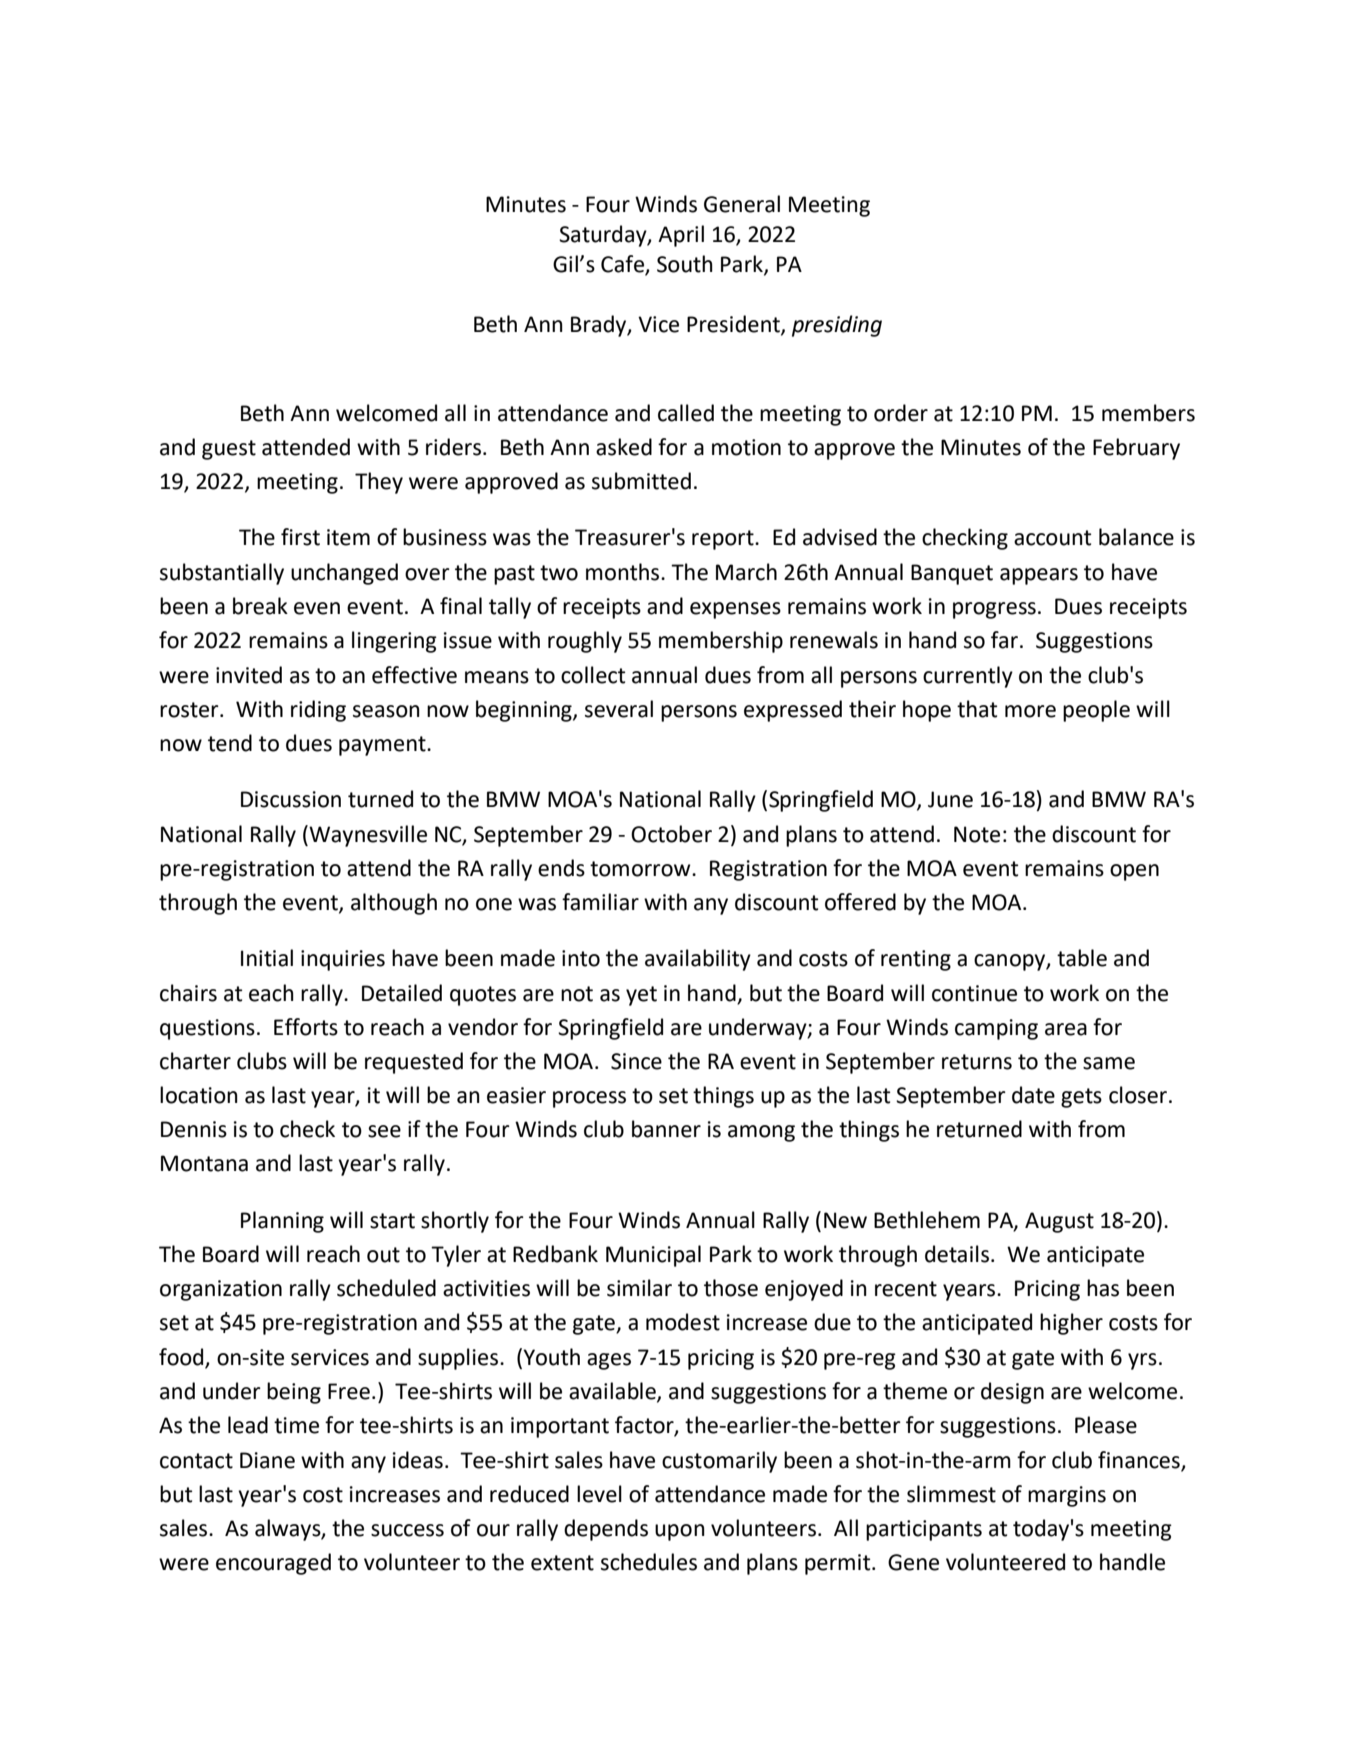 This screenshot has height=1755, width=1356. Describe the element at coordinates (1033, 1095) in the screenshot. I see `date` at that location.
